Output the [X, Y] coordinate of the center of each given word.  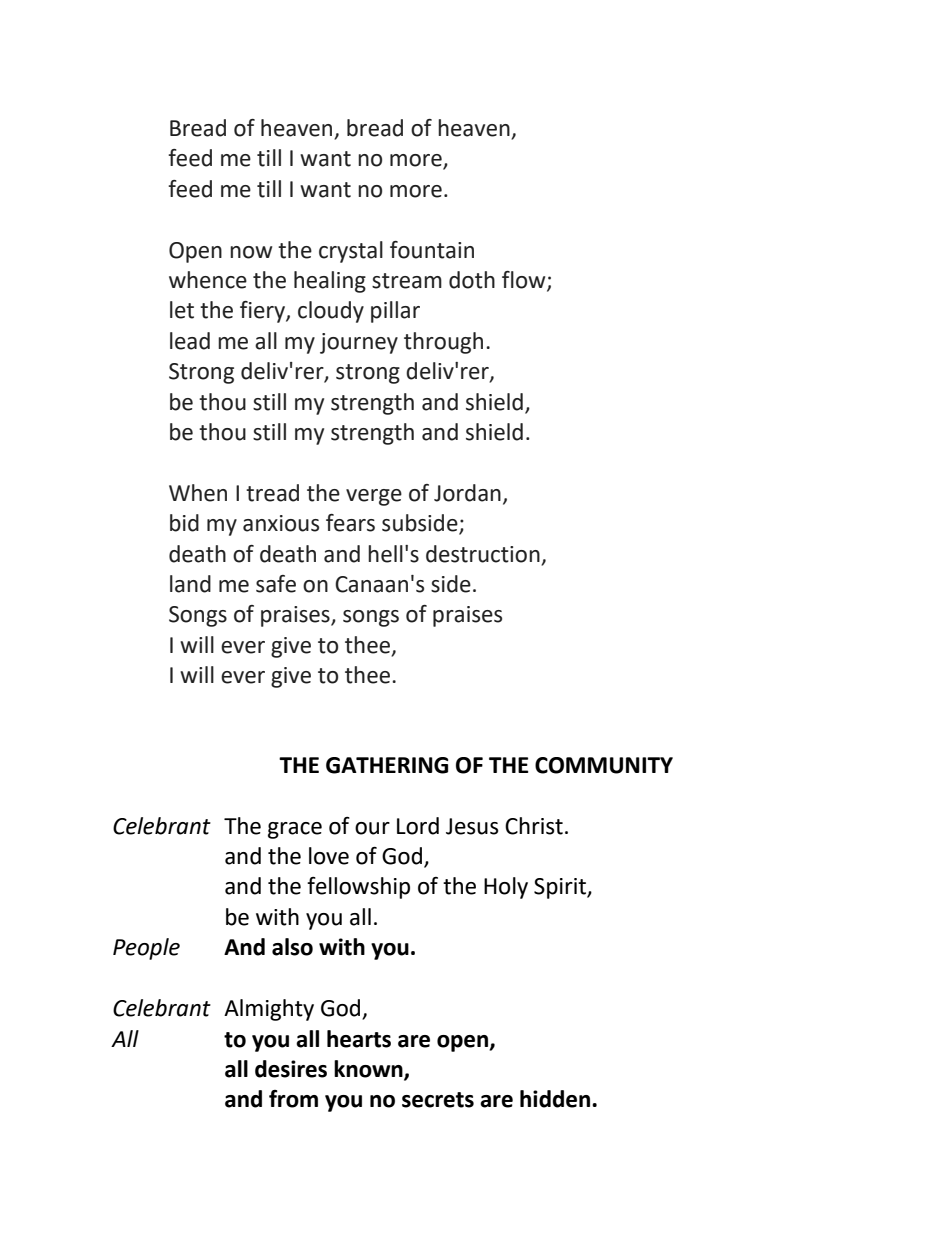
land [190, 584]
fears [350, 523]
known [369, 1070]
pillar [395, 312]
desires [291, 1069]
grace [295, 830]
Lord [418, 826]
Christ [534, 826]
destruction [483, 554]
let [182, 310]
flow [525, 281]
